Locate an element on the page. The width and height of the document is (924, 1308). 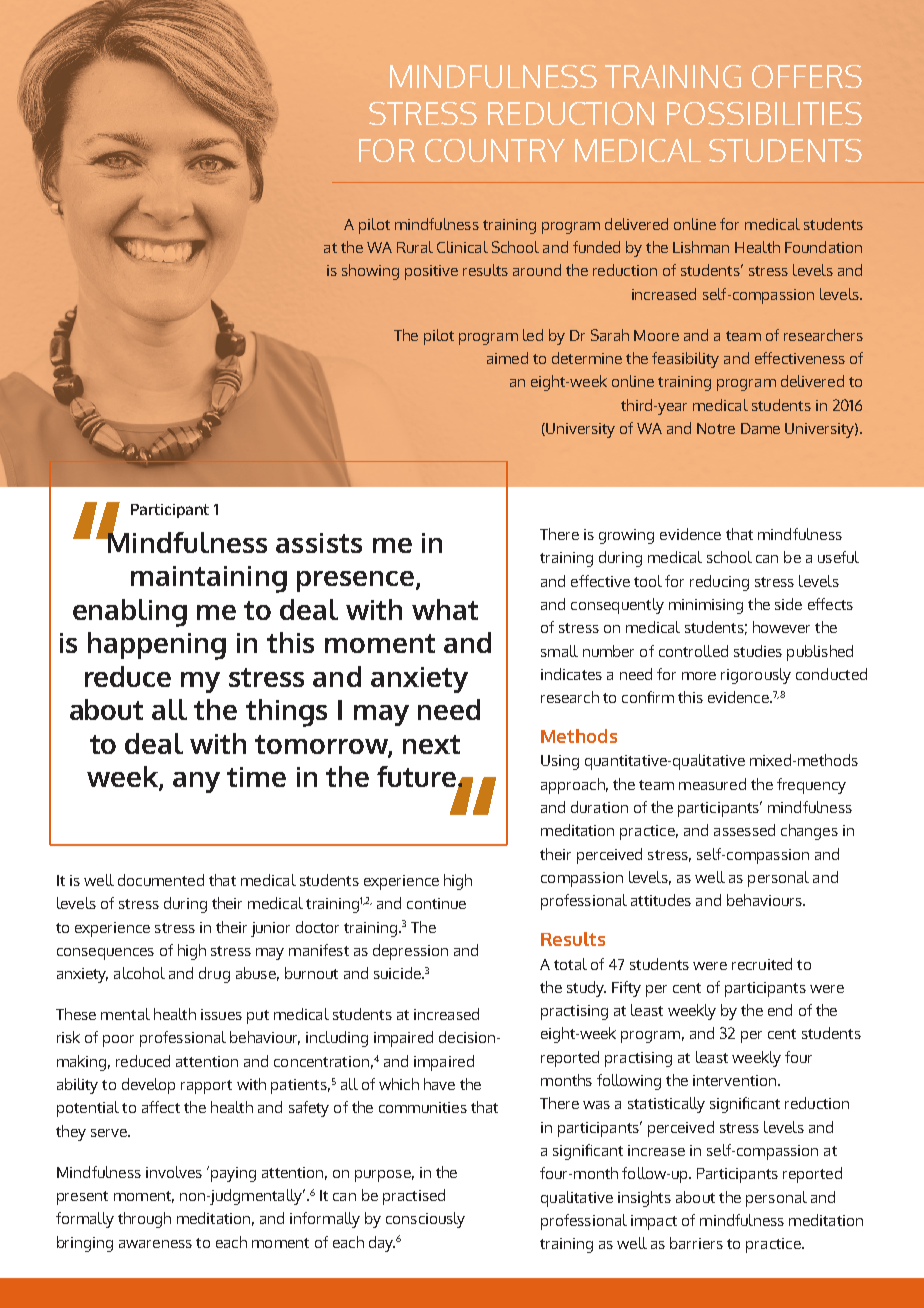
continue is located at coordinates (436, 903).
